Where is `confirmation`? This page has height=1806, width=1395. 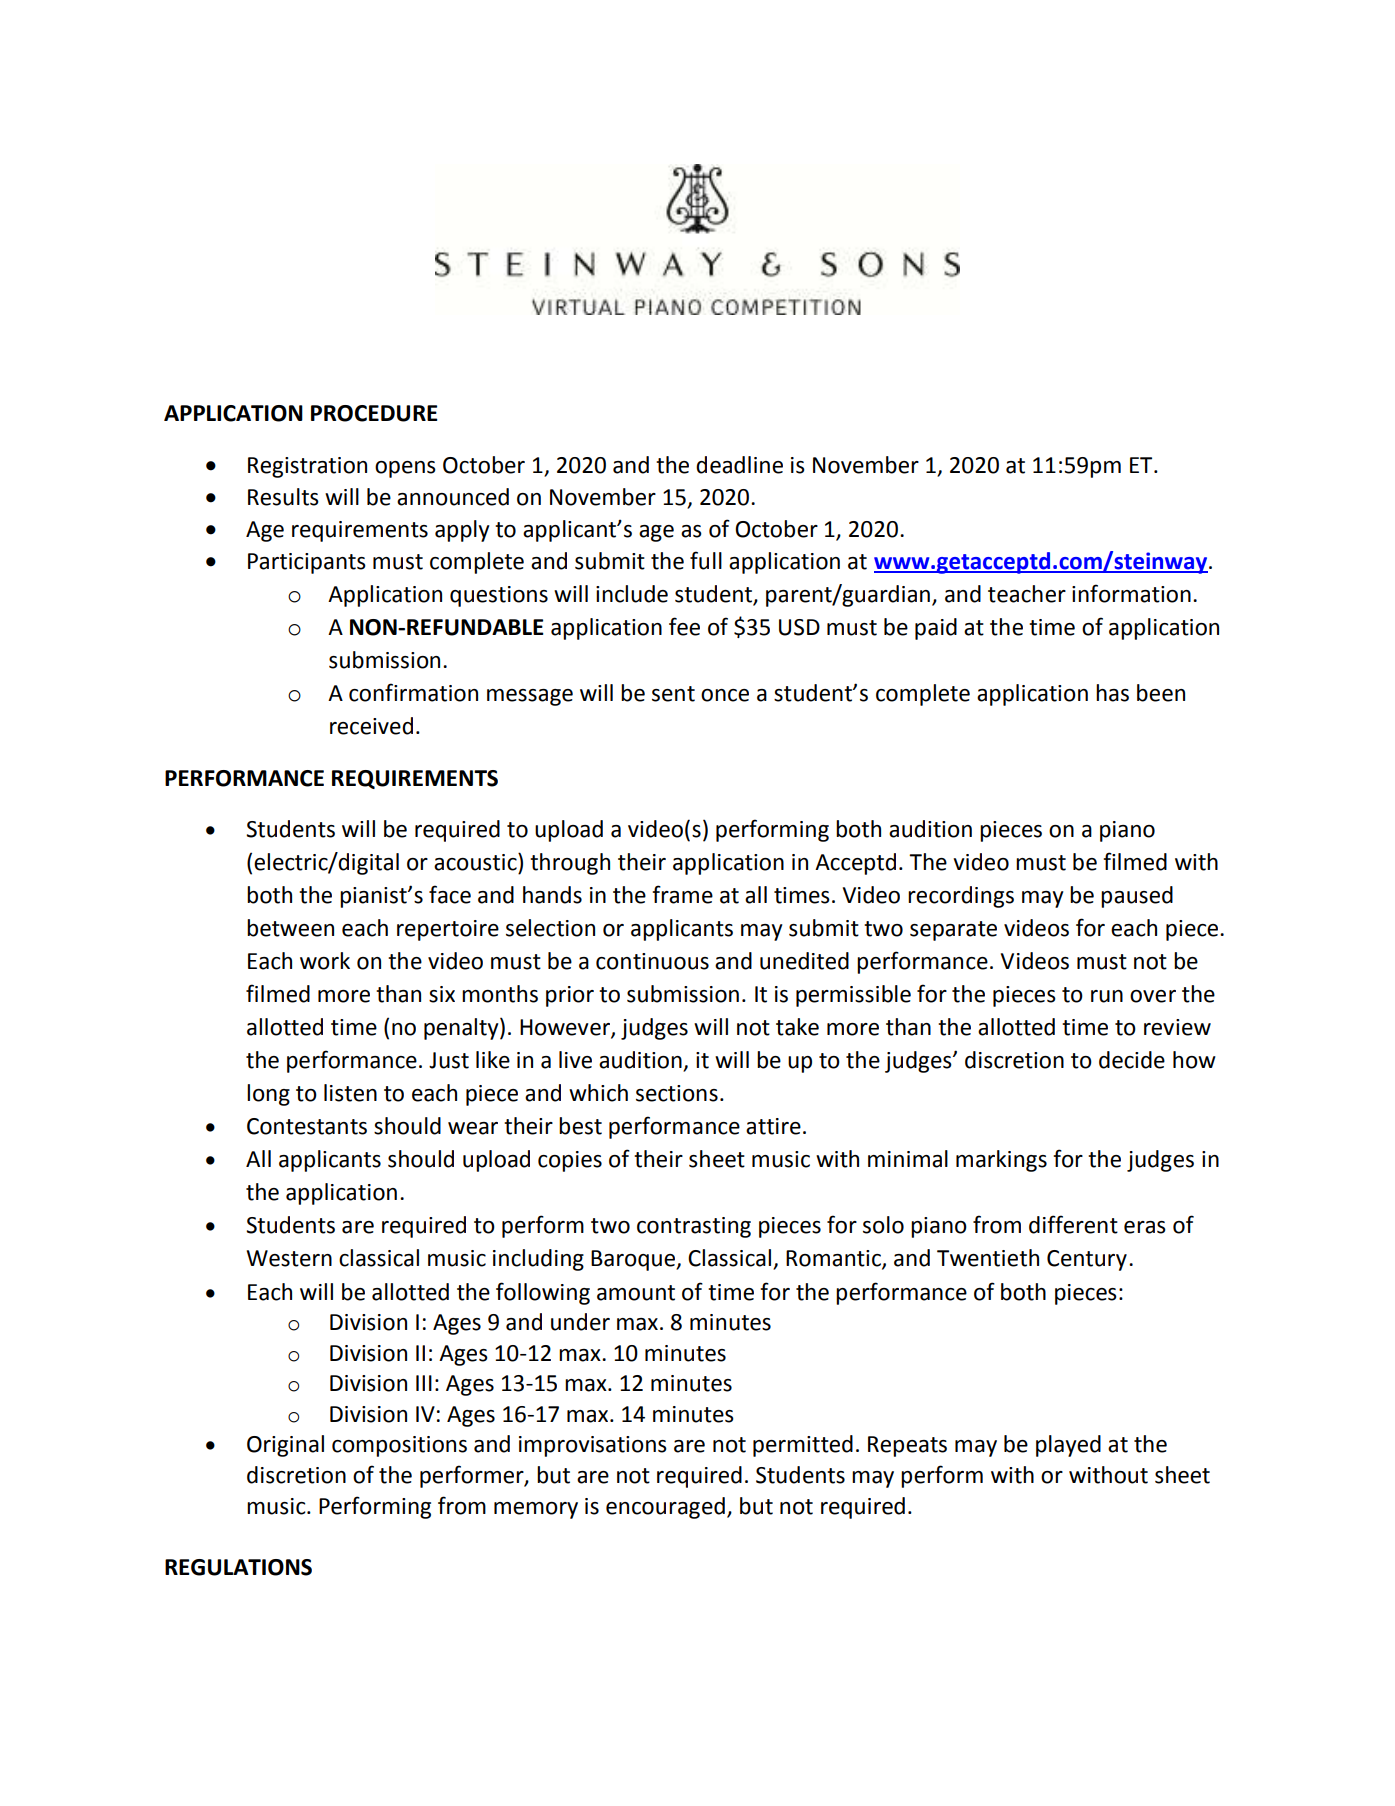
confirmation is located at coordinates (413, 692).
